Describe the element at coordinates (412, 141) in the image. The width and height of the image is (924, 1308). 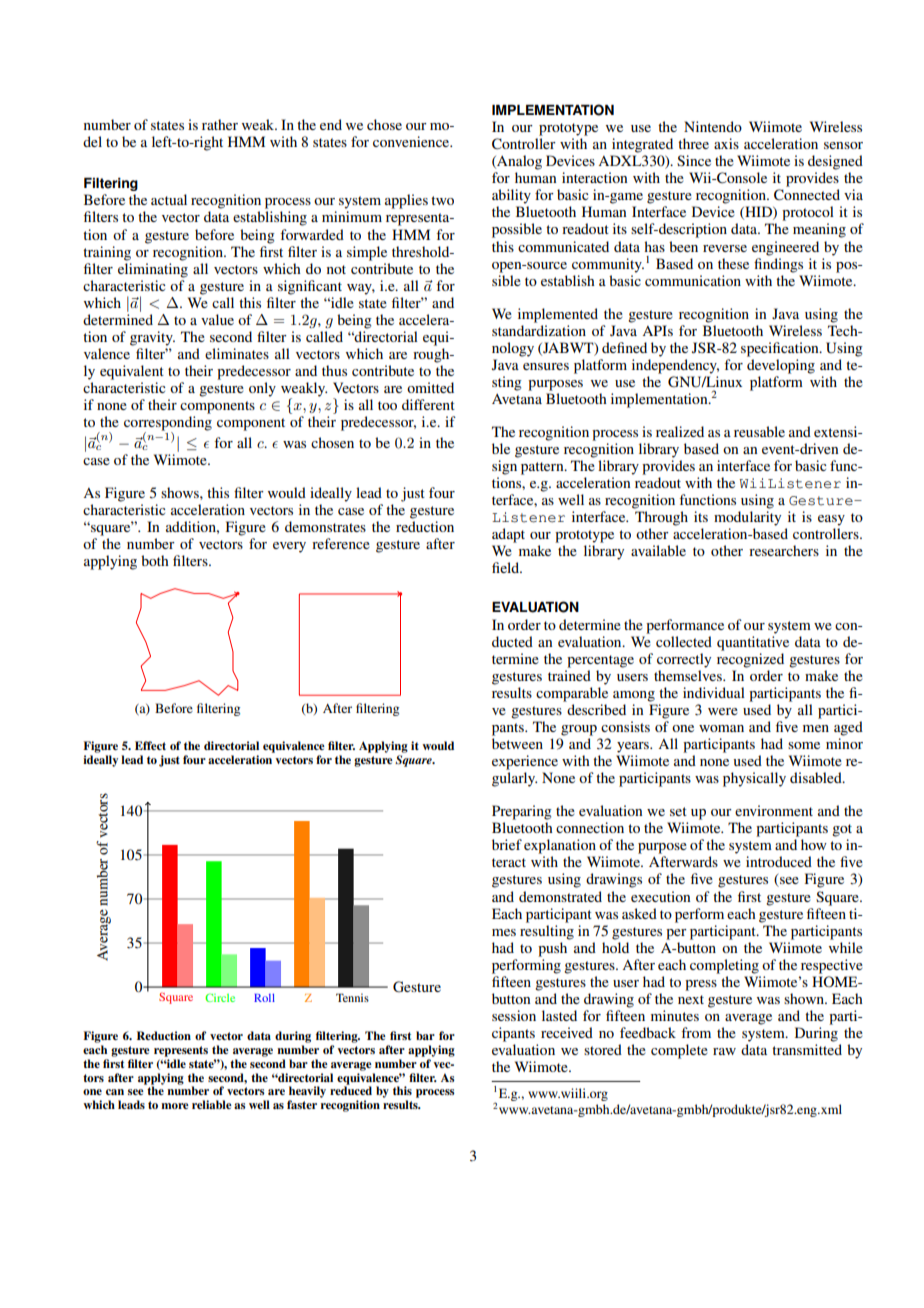
I see `convenience` at that location.
